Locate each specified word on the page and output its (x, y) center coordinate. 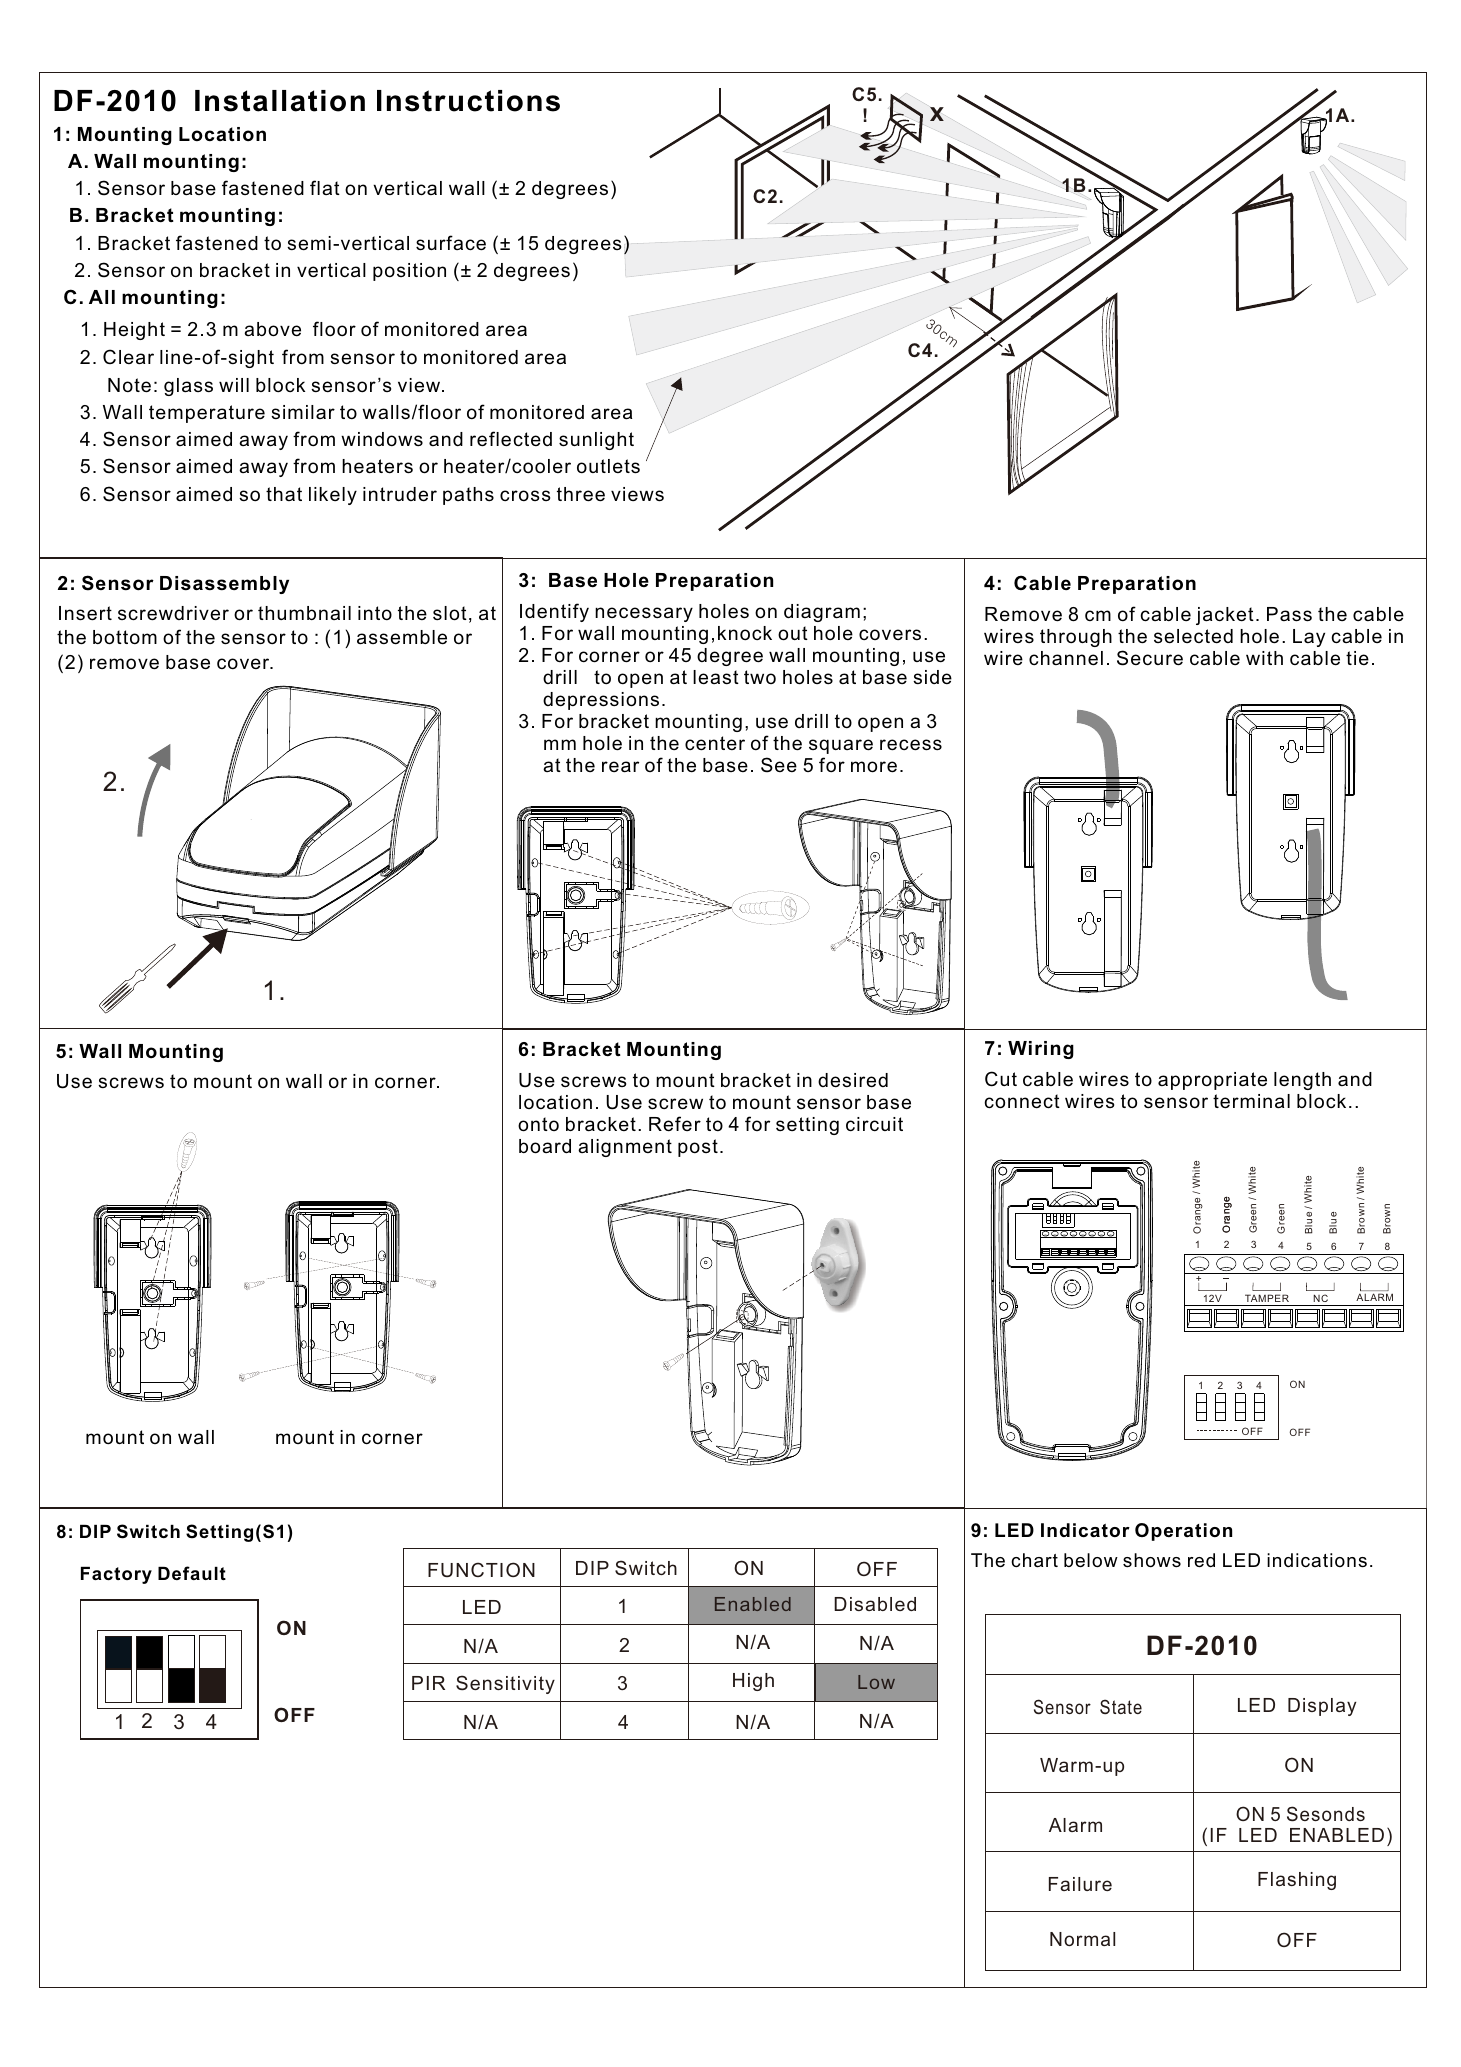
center (715, 743)
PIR (428, 1683)
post (698, 1148)
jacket (1225, 616)
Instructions (468, 101)
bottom (125, 637)
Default (192, 1573)
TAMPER (1267, 1298)
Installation (280, 101)
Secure (1150, 658)
